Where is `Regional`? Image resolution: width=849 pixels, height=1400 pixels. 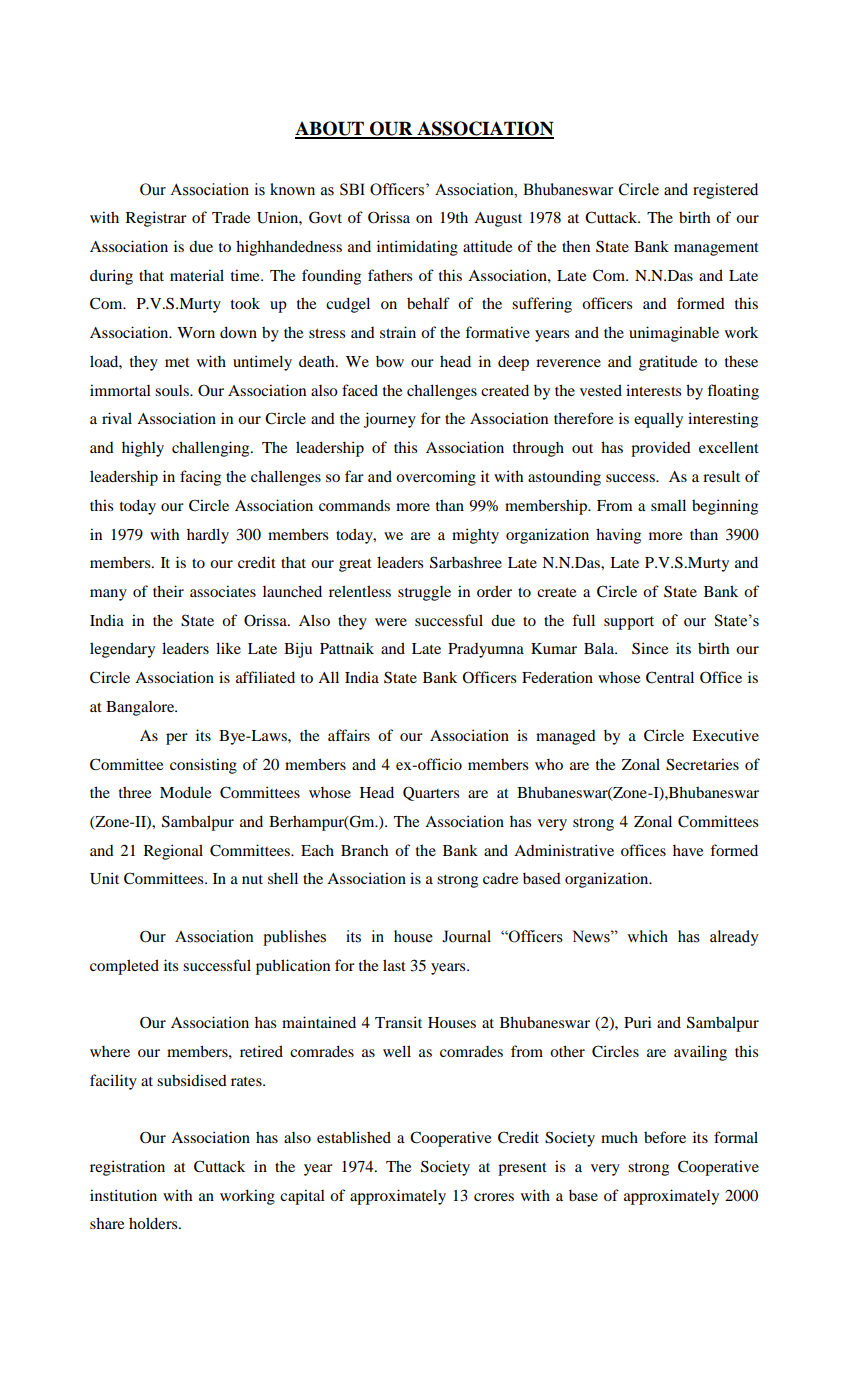
Regional is located at coordinates (173, 852).
